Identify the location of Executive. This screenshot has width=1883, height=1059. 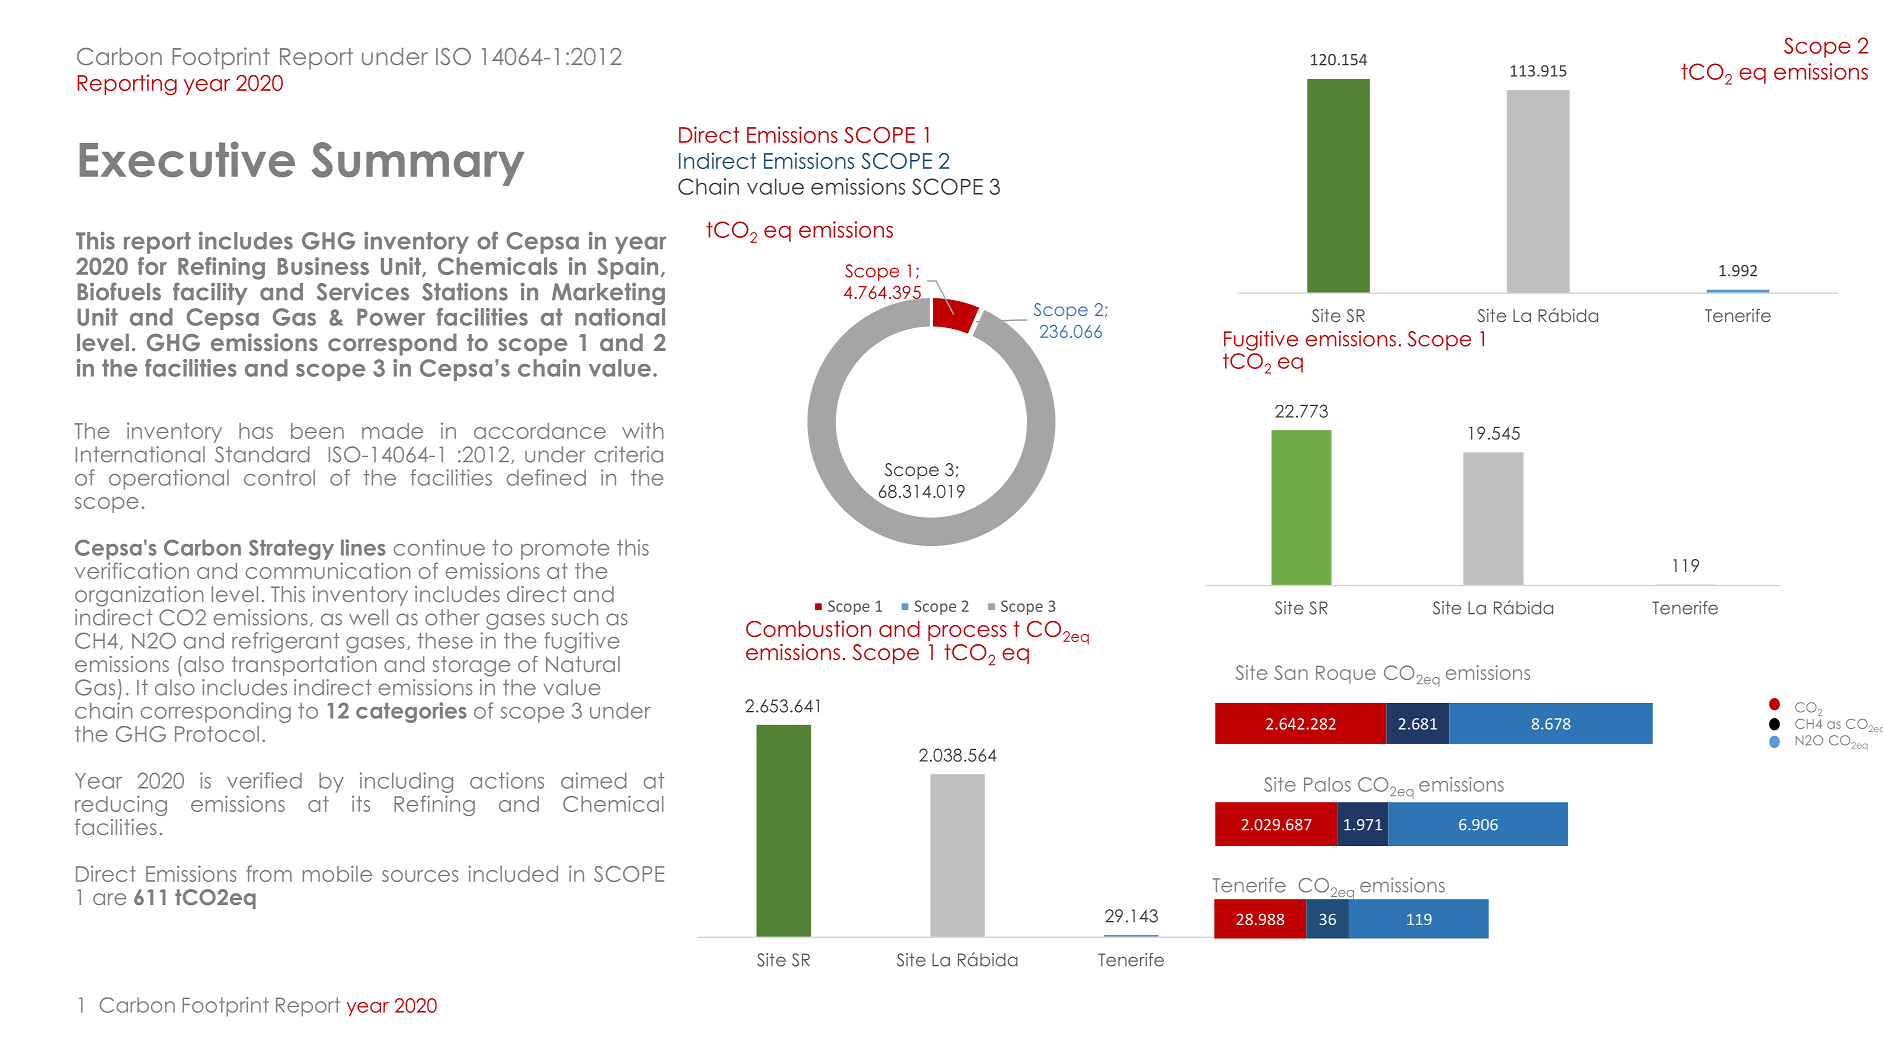
(187, 159).
